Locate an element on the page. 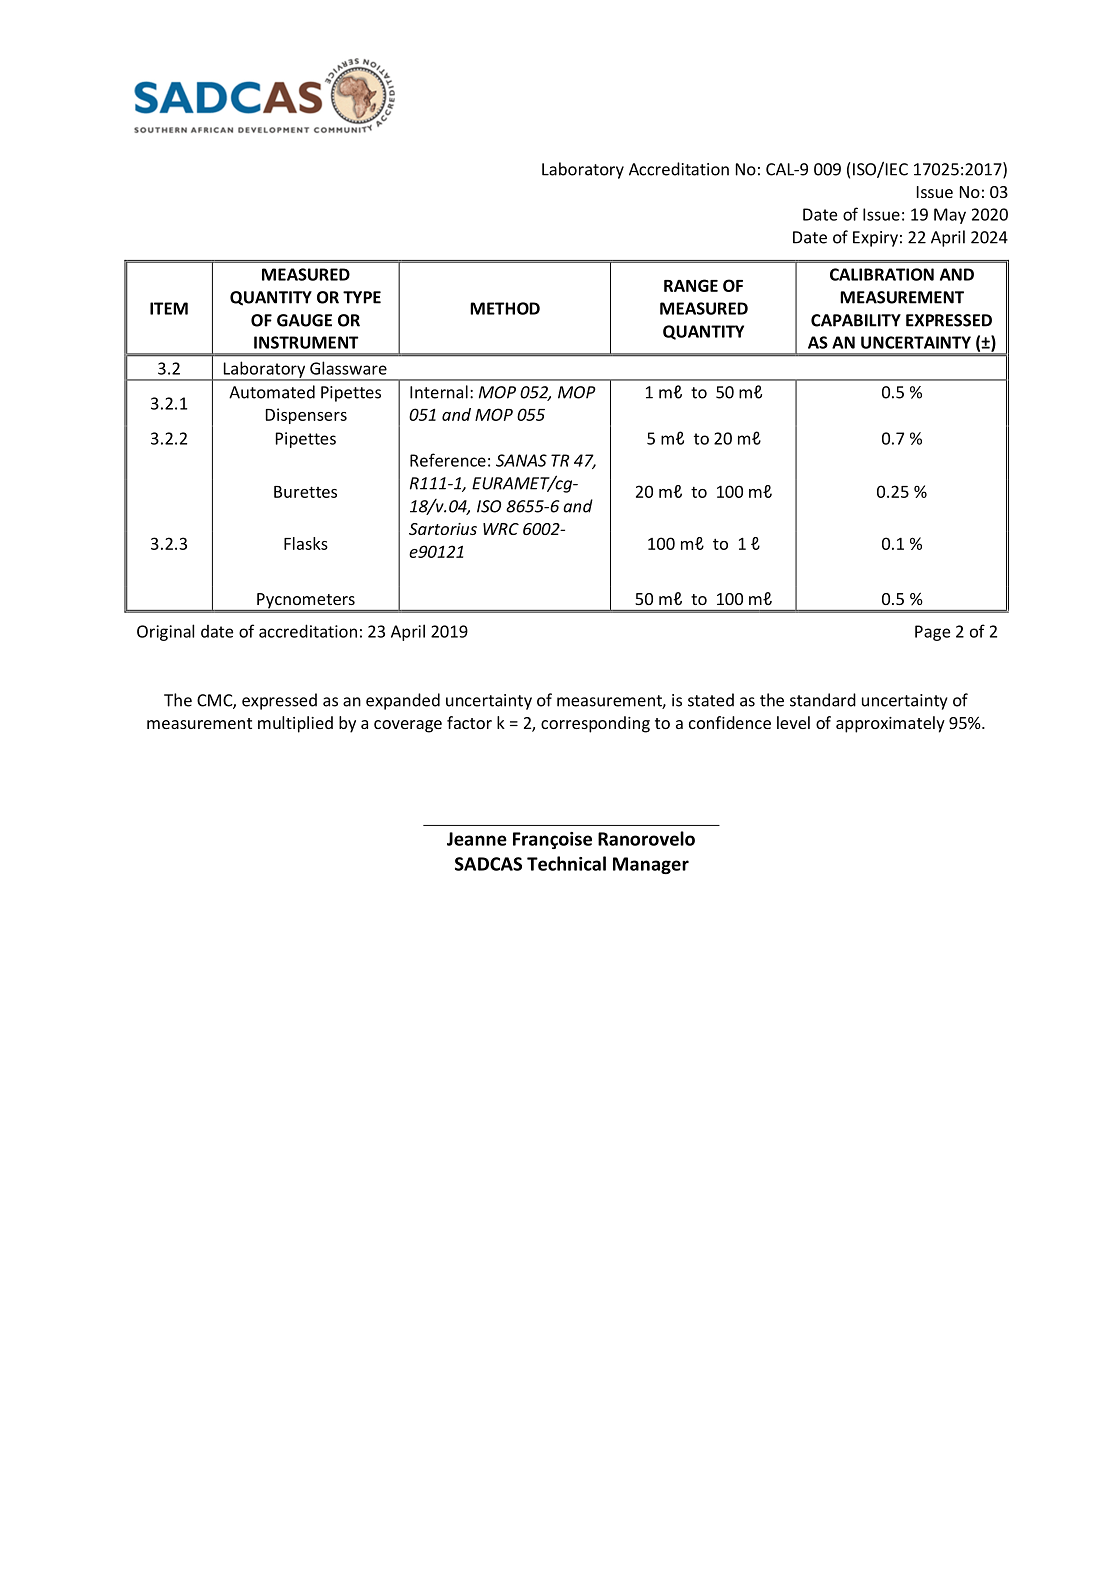 Image resolution: width=1111 pixels, height=1572 pixels. corresponding is located at coordinates (595, 724).
